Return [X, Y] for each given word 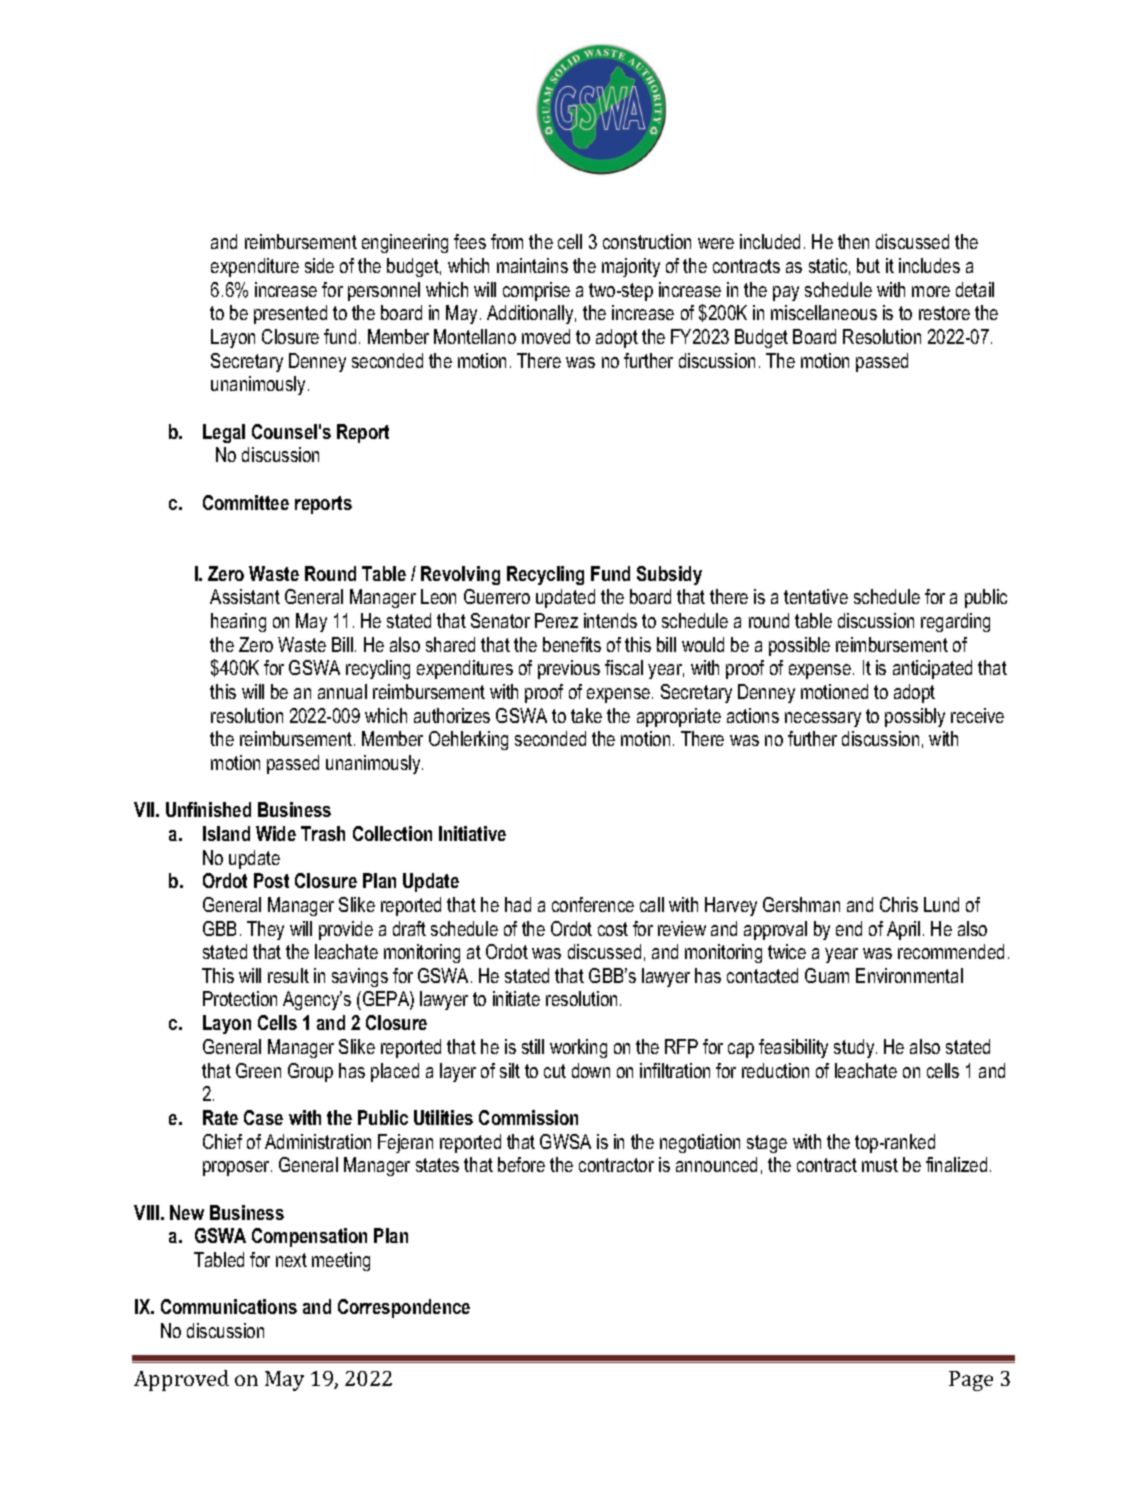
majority [631, 267]
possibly [915, 717]
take [586, 715]
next [291, 1260]
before [521, 1164]
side [319, 265]
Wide [276, 833]
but [868, 265]
